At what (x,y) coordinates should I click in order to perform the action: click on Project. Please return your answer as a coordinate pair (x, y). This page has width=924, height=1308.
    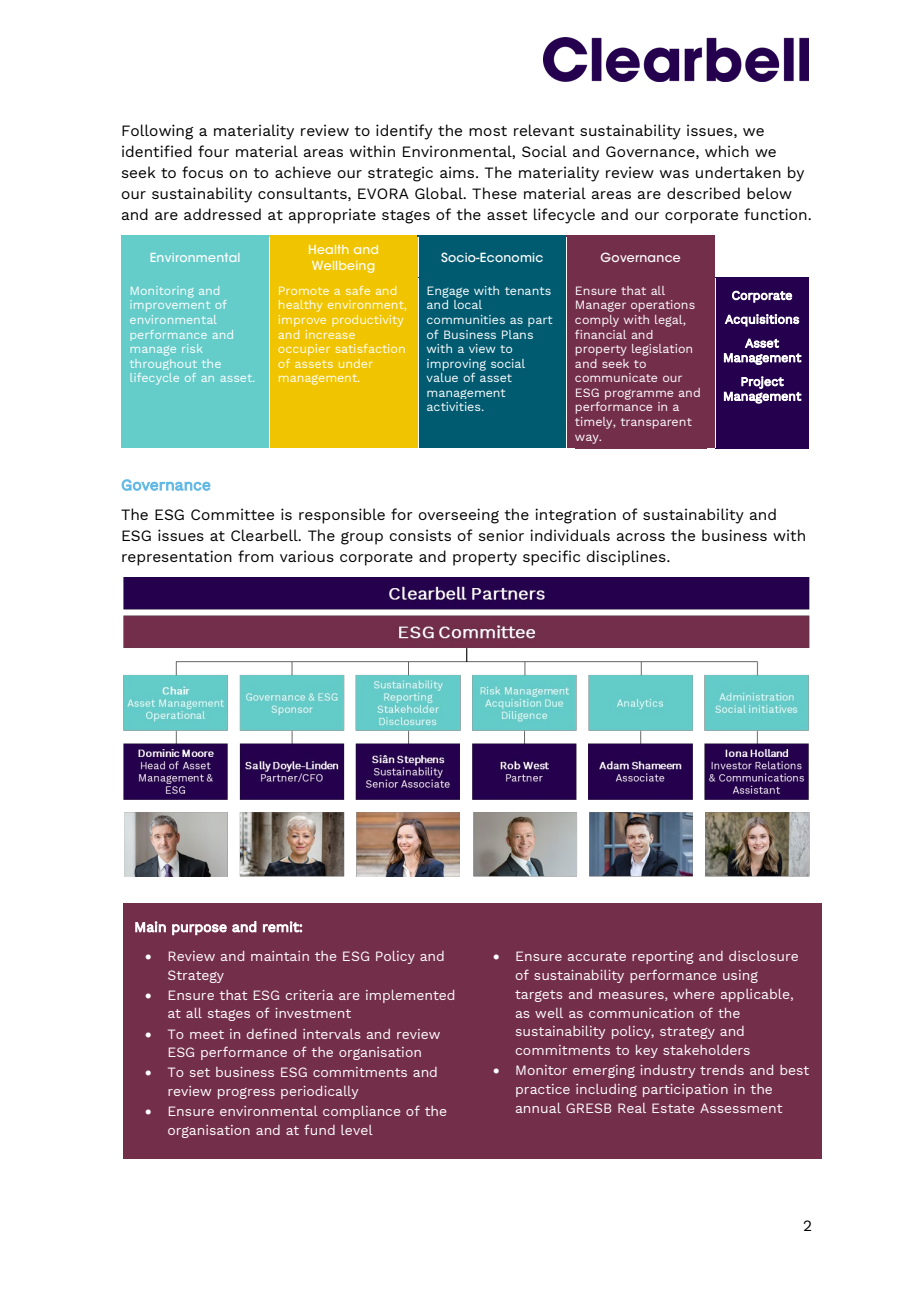
    Looking at the image, I should click on (762, 382).
